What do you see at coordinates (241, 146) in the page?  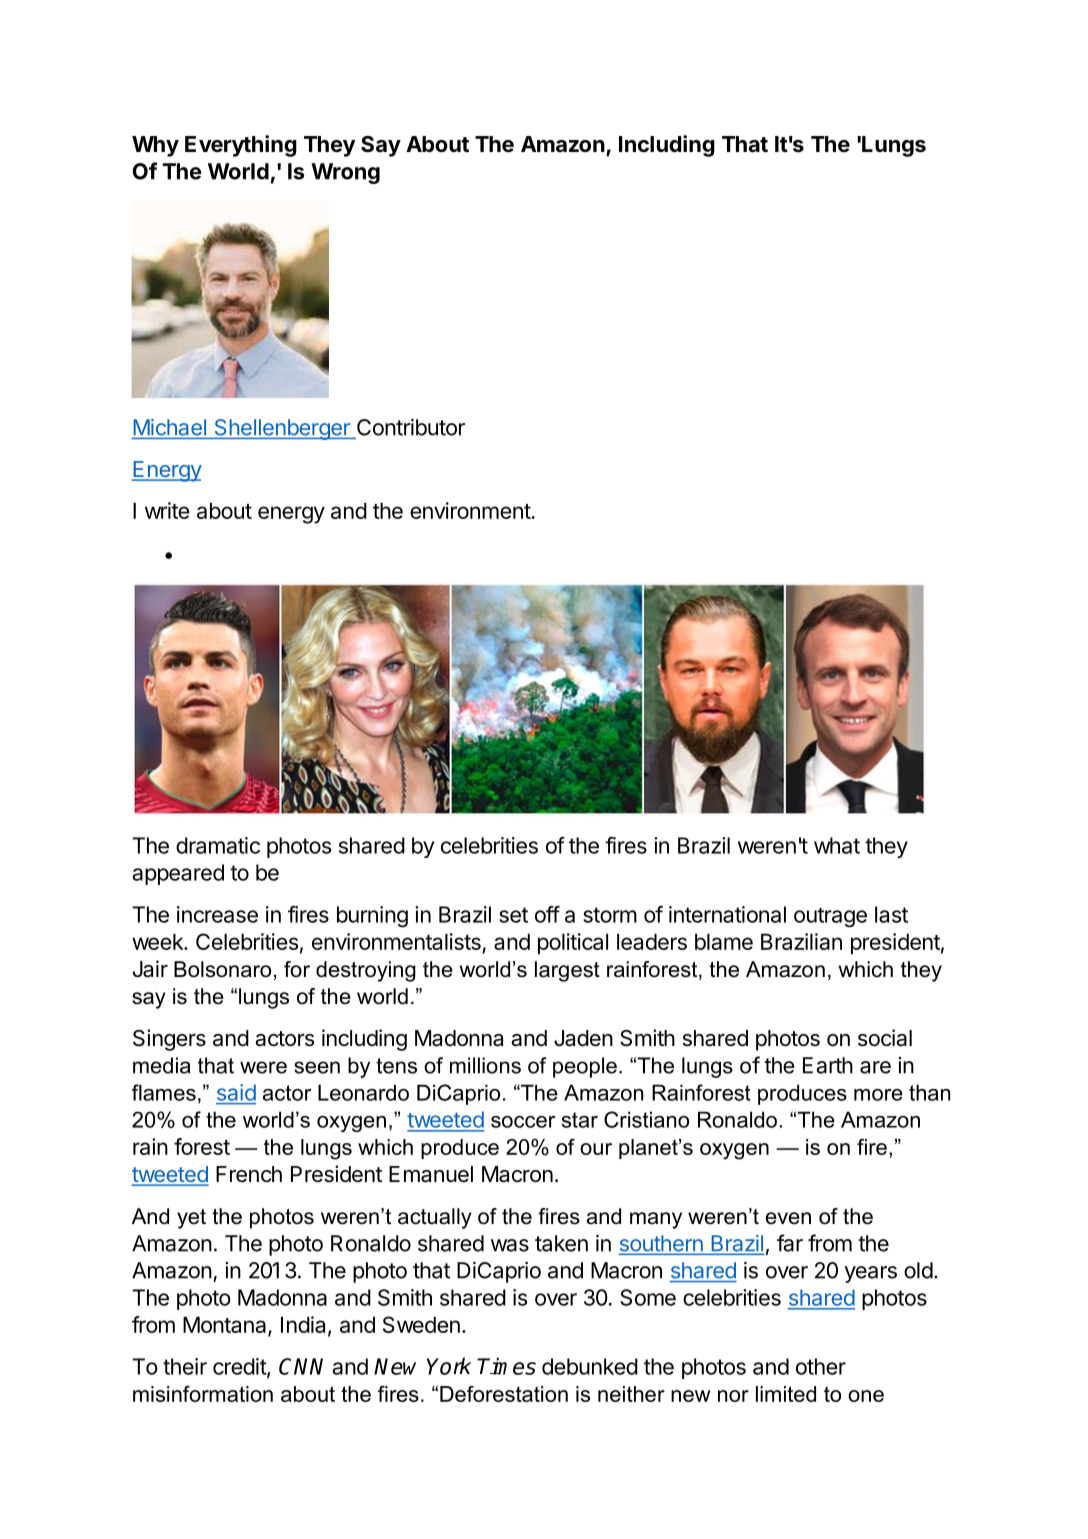 I see `Everything` at bounding box center [241, 146].
